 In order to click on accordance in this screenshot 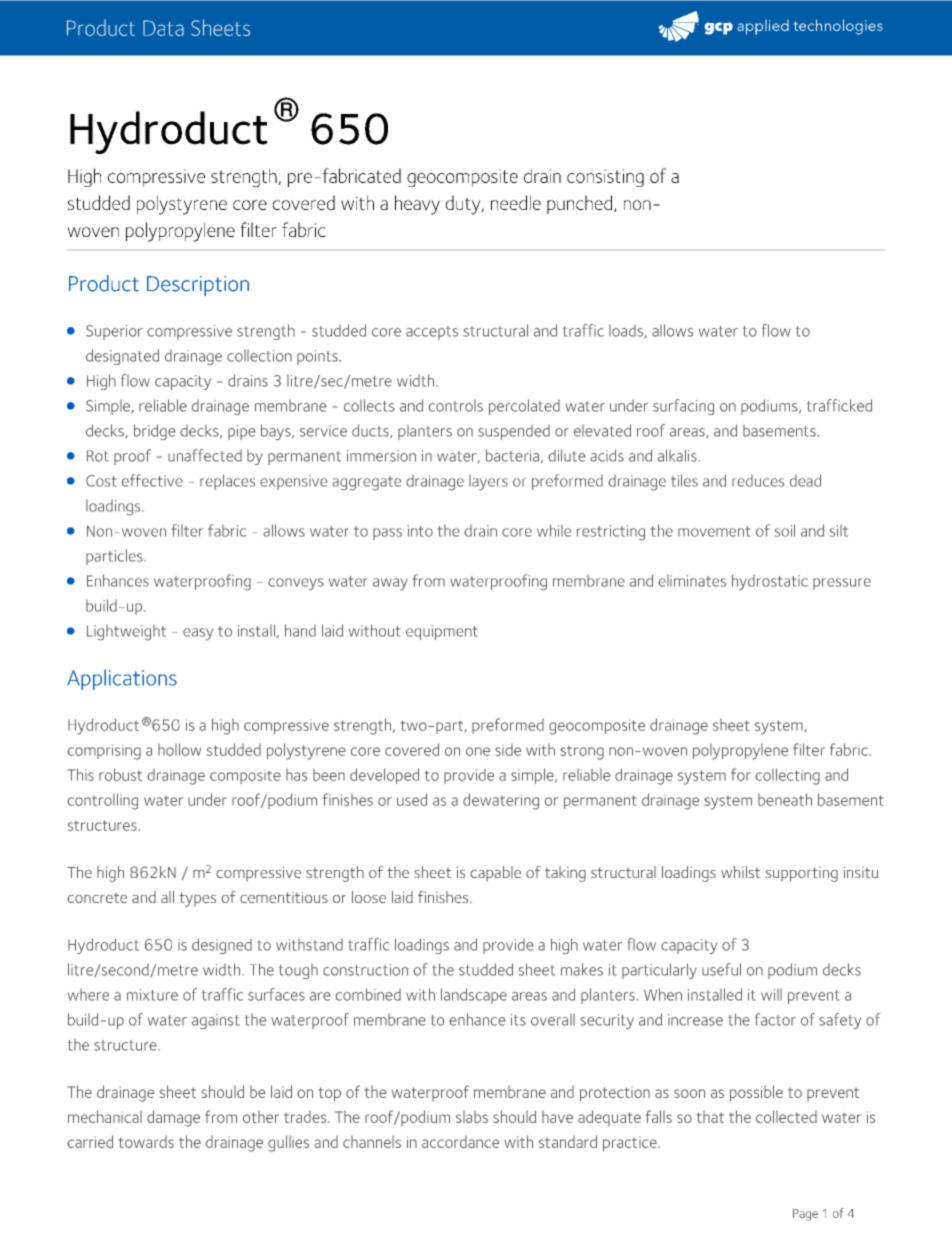, I will do `click(460, 1142)`.
